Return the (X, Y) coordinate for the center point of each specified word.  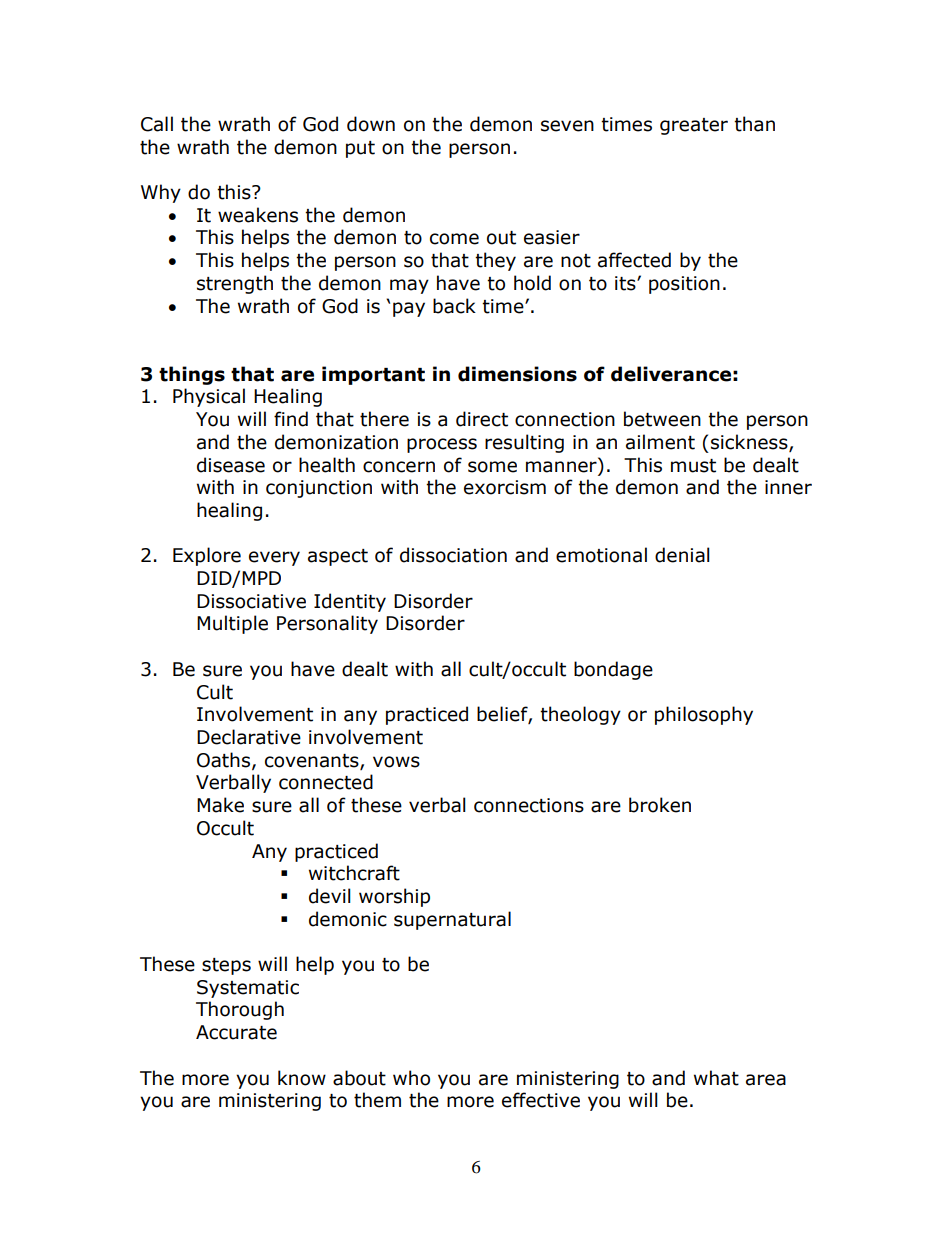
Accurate (236, 1032)
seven (567, 126)
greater (694, 126)
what (716, 1078)
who (411, 1078)
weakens (258, 215)
